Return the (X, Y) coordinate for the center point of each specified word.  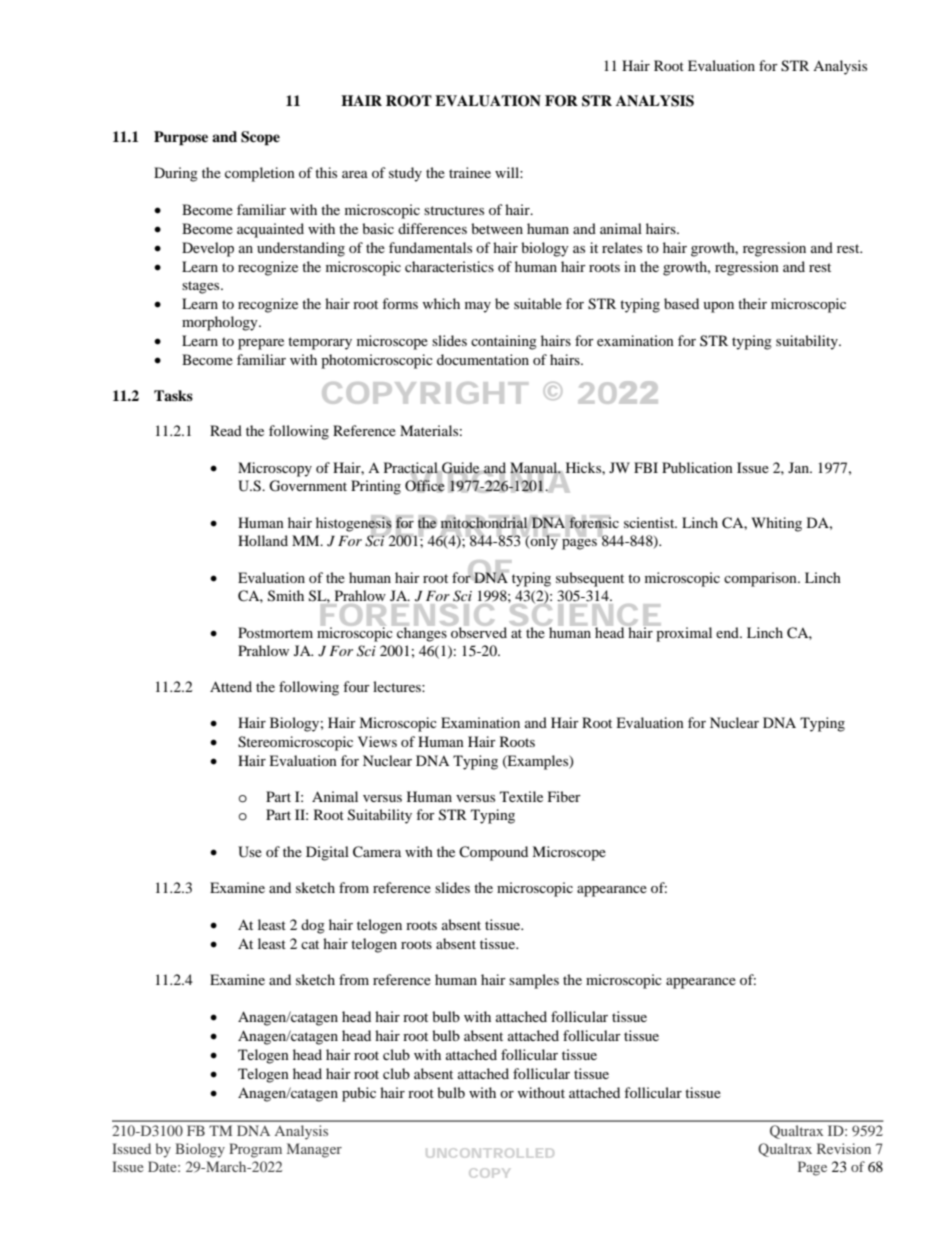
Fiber (564, 796)
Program (255, 1150)
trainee (470, 172)
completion (260, 174)
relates (622, 247)
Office (425, 485)
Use (250, 852)
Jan (799, 467)
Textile (521, 796)
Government (308, 486)
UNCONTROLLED (490, 1153)
